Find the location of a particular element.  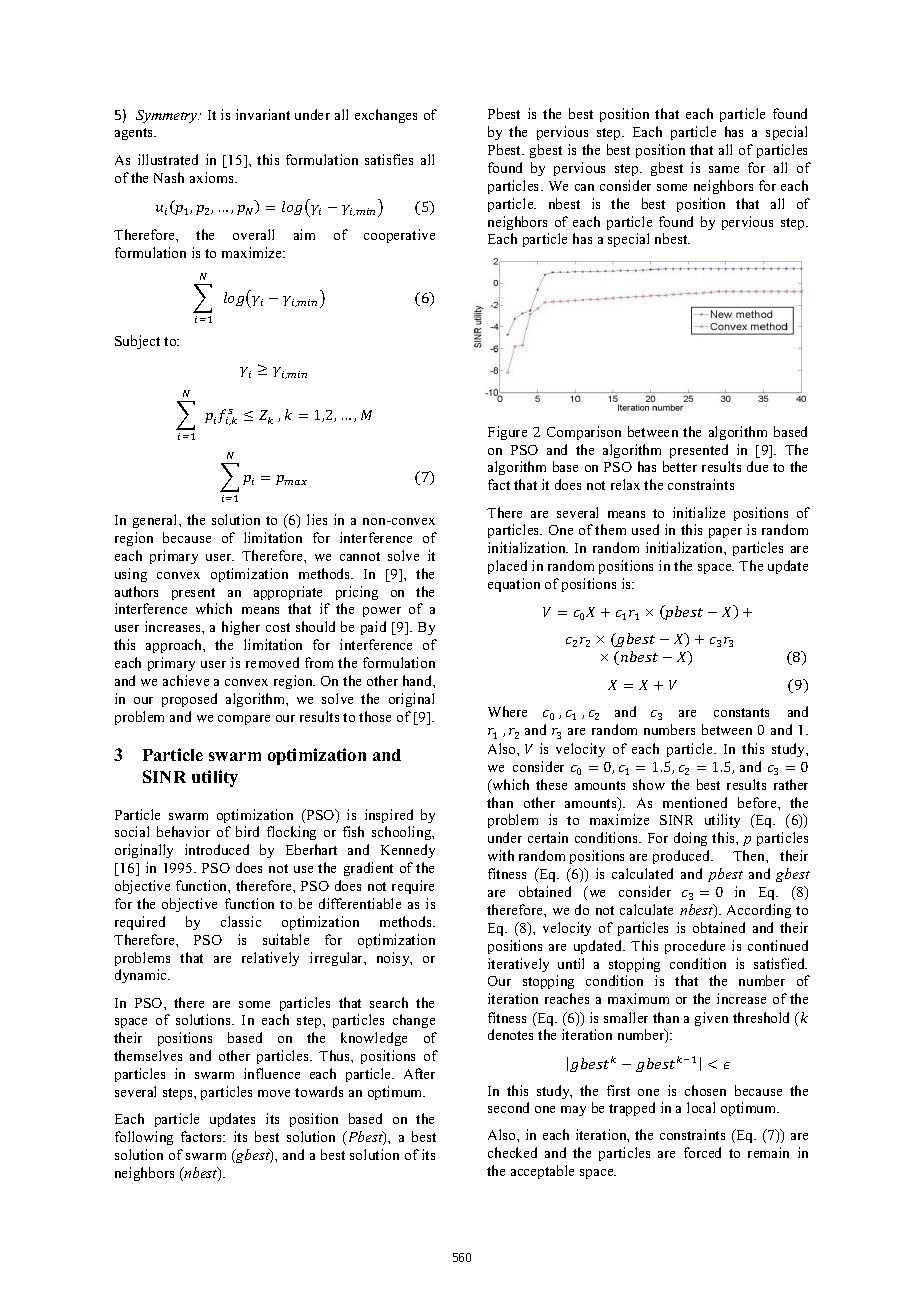

Figure is located at coordinates (507, 433).
